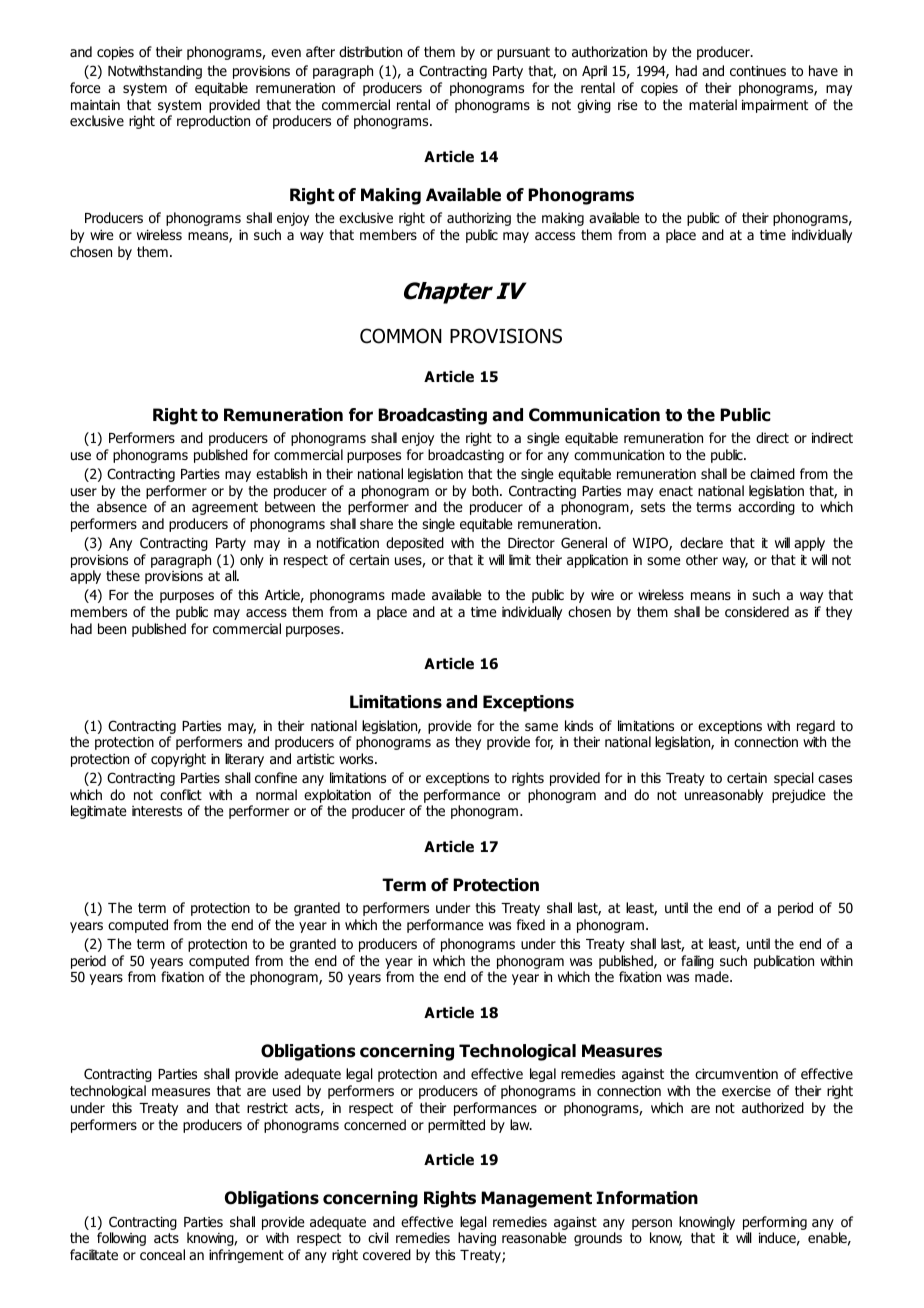 This screenshot has width=924, height=1308. Describe the element at coordinates (724, 796) in the screenshot. I see `unreasonably` at that location.
